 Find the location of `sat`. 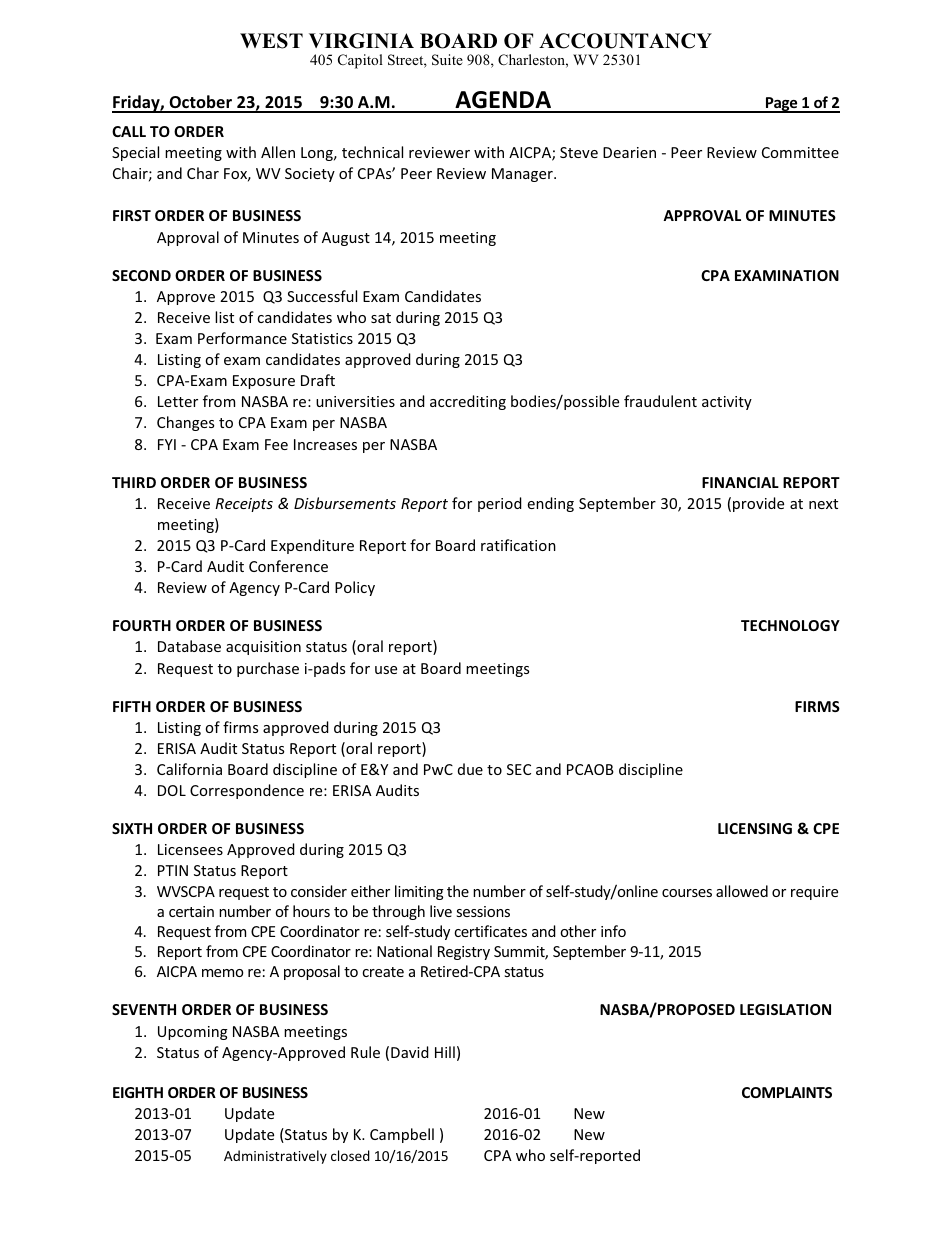

sat is located at coordinates (381, 318).
